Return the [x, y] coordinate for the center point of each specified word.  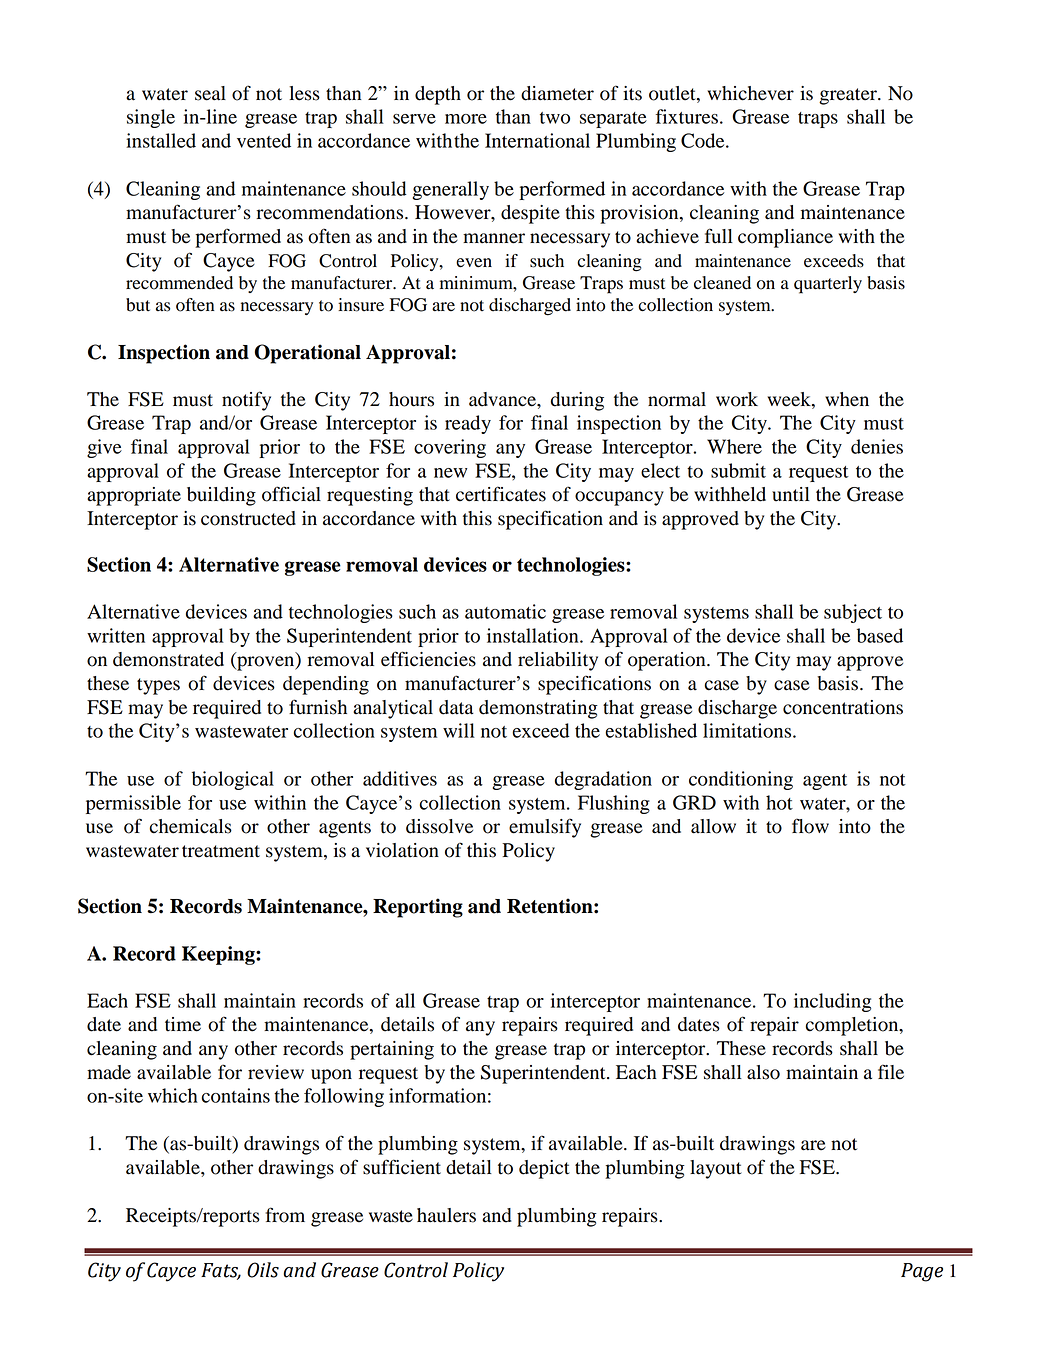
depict [544, 1169]
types [158, 686]
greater [849, 96]
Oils [263, 1270]
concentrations [843, 707]
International [537, 140]
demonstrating [538, 709]
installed [161, 140]
